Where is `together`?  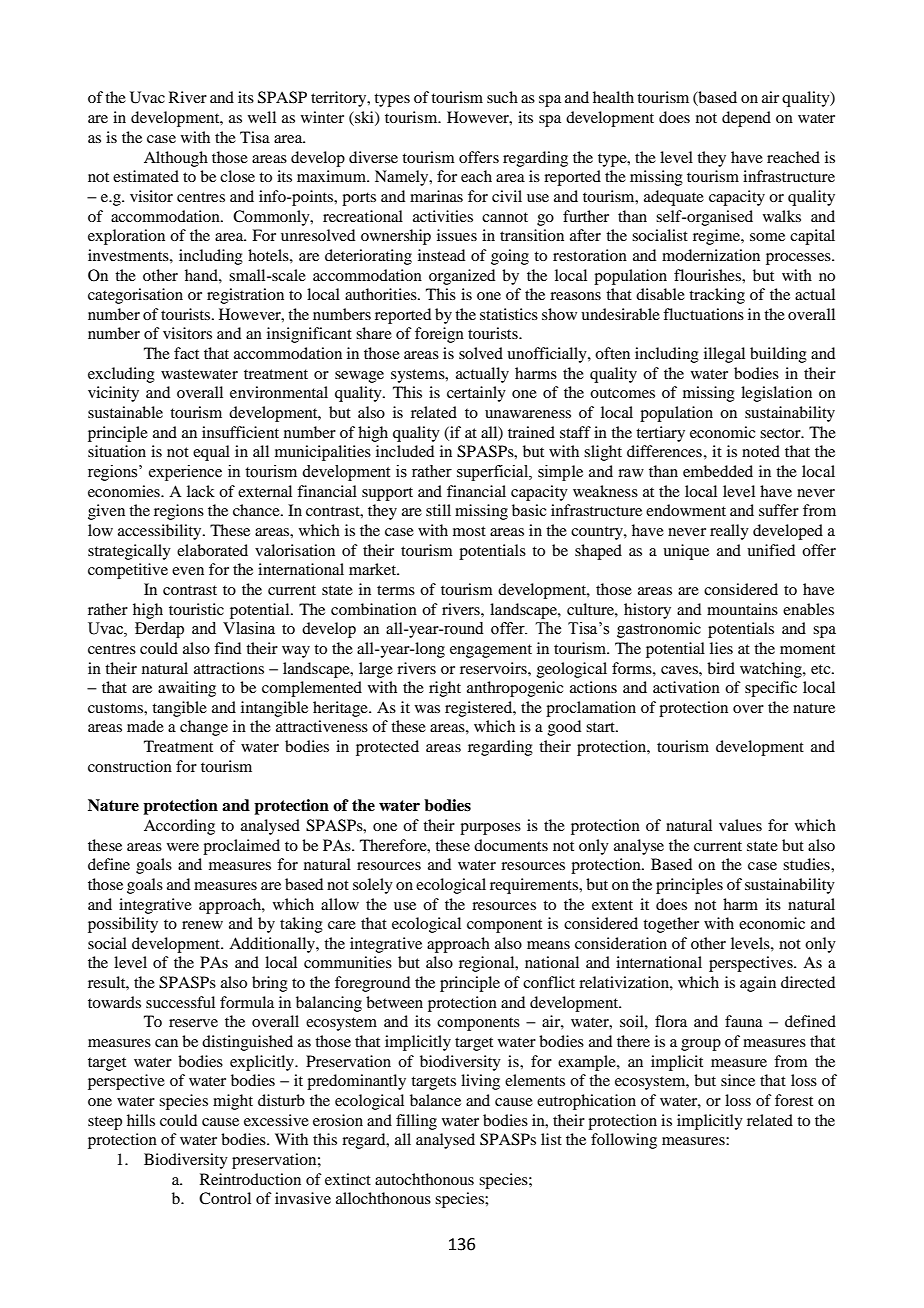 together is located at coordinates (671, 925).
